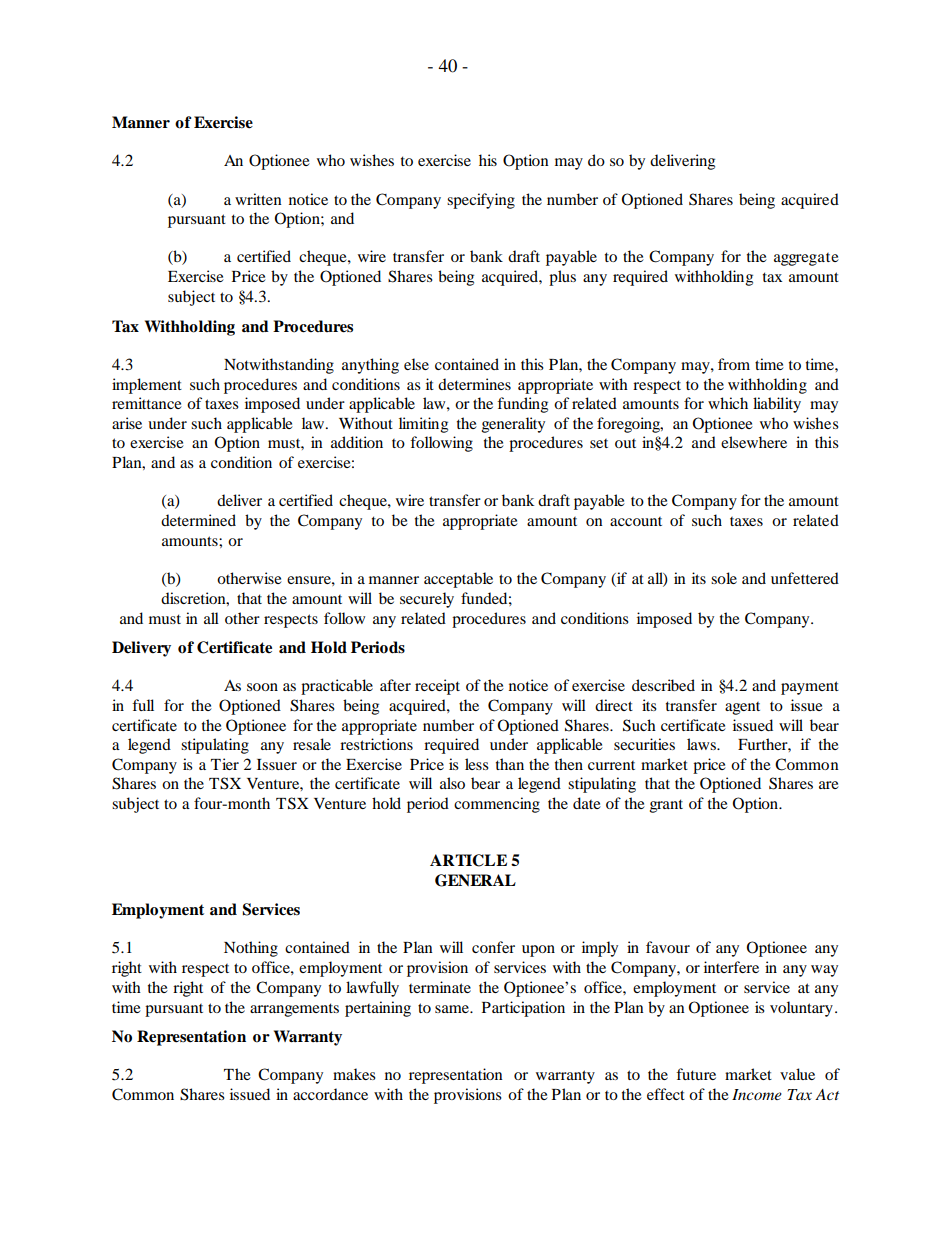  Describe the element at coordinates (452, 783) in the screenshot. I see `also` at that location.
